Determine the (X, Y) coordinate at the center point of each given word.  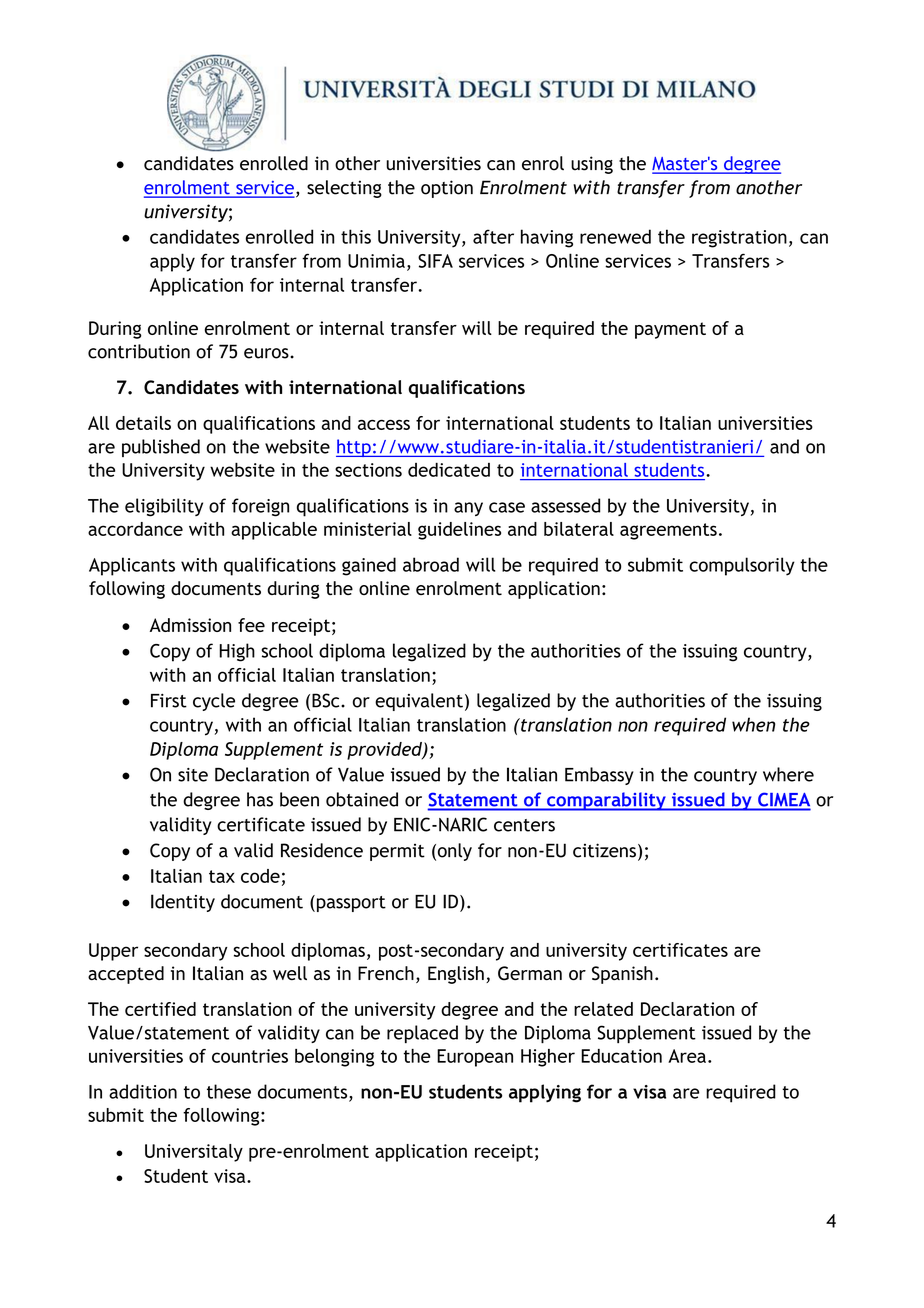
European (475, 1058)
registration (739, 239)
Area (687, 1056)
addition (143, 1091)
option (447, 189)
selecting (344, 189)
